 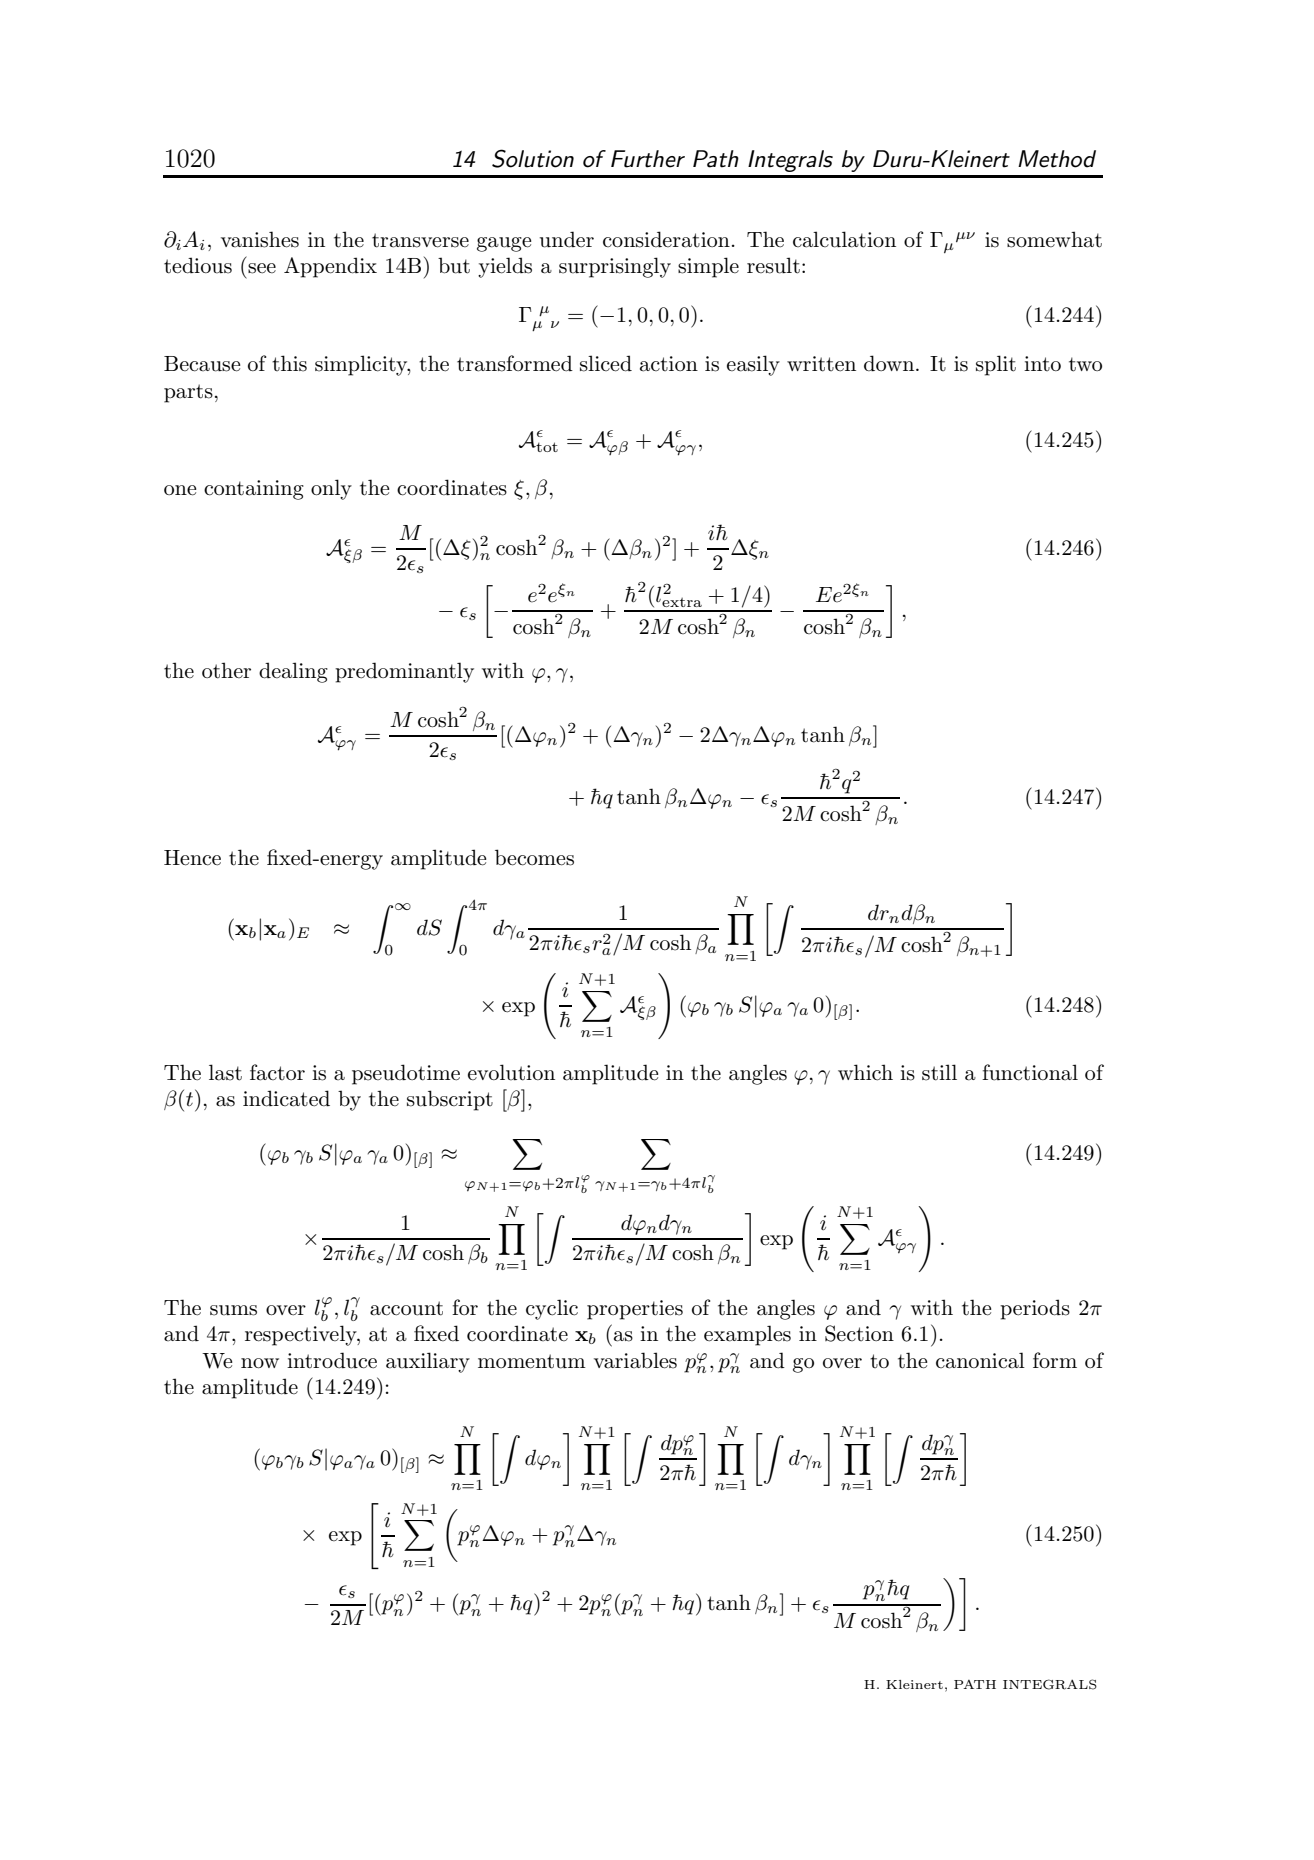 What do you see at coordinates (546, 447) in the image?
I see `tot` at bounding box center [546, 447].
